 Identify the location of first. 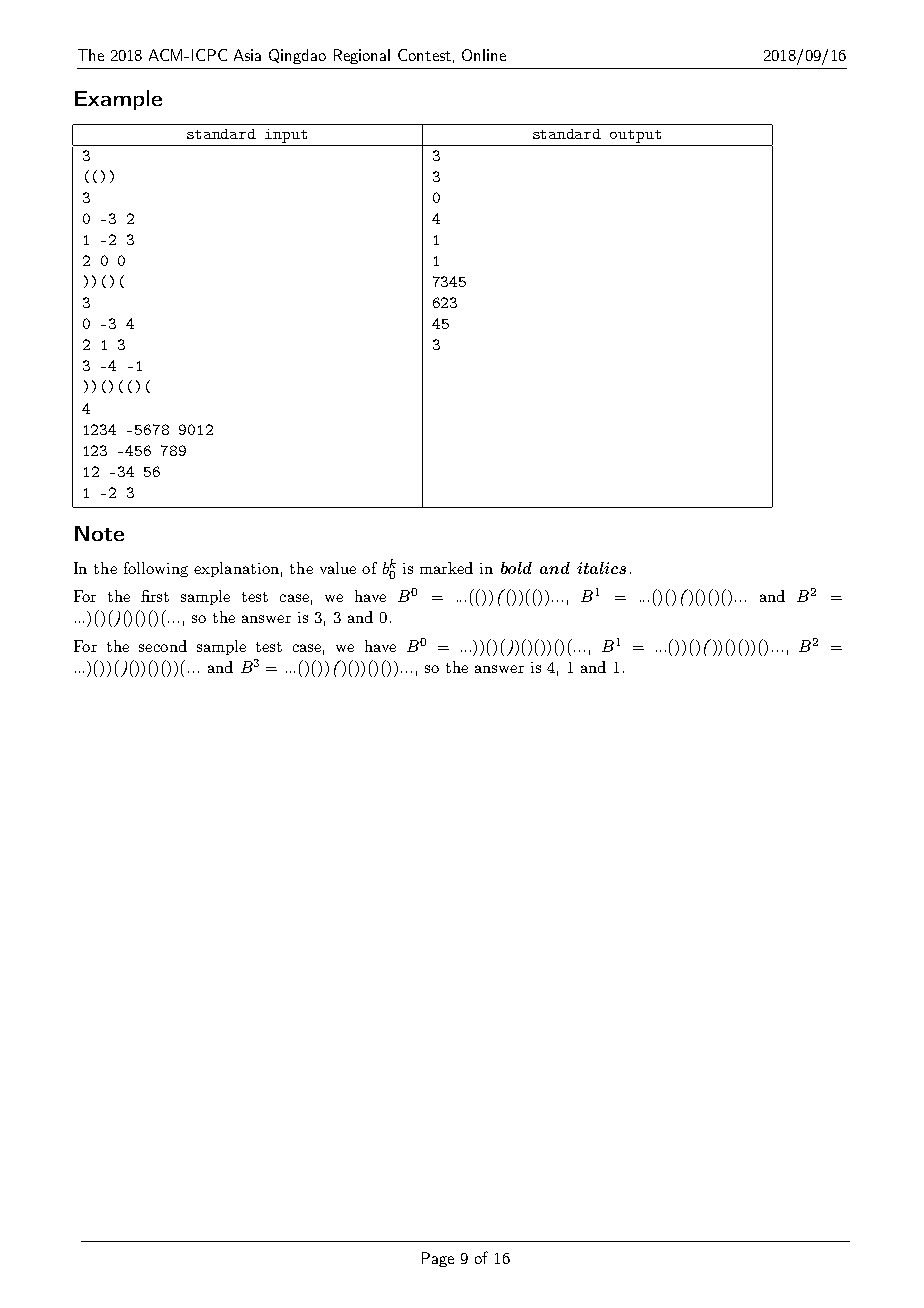
(155, 596).
